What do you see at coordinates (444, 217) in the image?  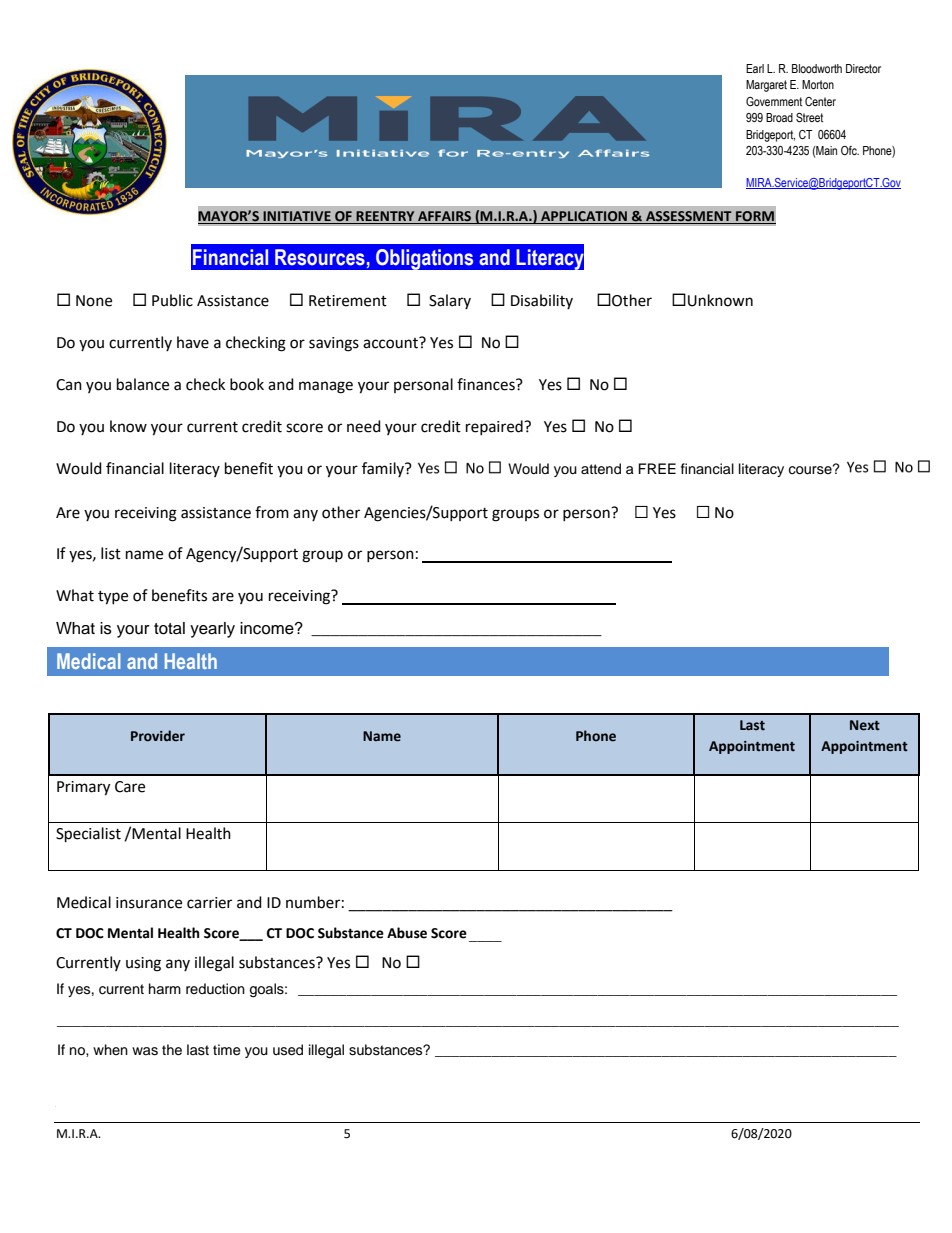 I see `AFFAIRS` at bounding box center [444, 217].
